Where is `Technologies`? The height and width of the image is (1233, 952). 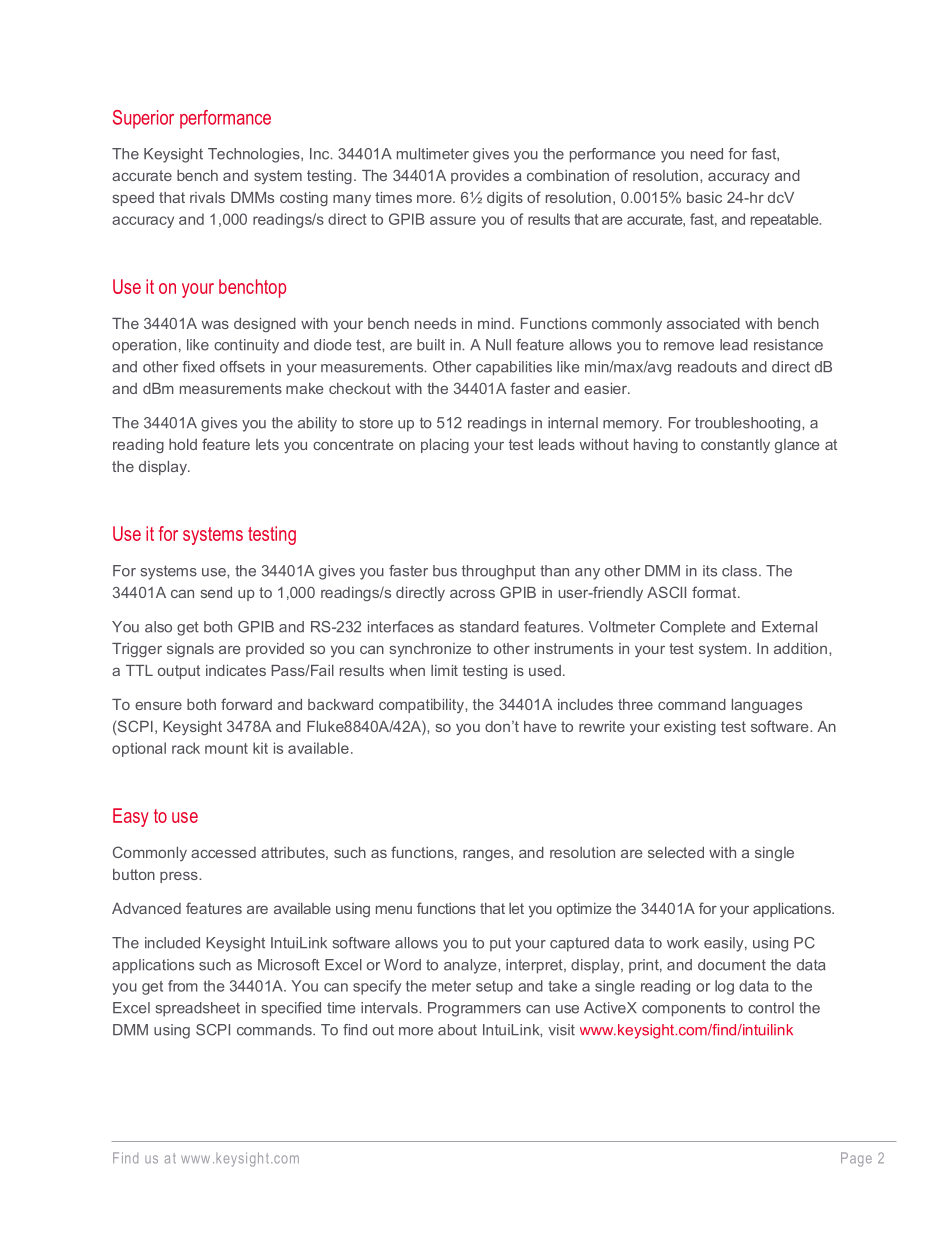
Technologies is located at coordinates (255, 155).
